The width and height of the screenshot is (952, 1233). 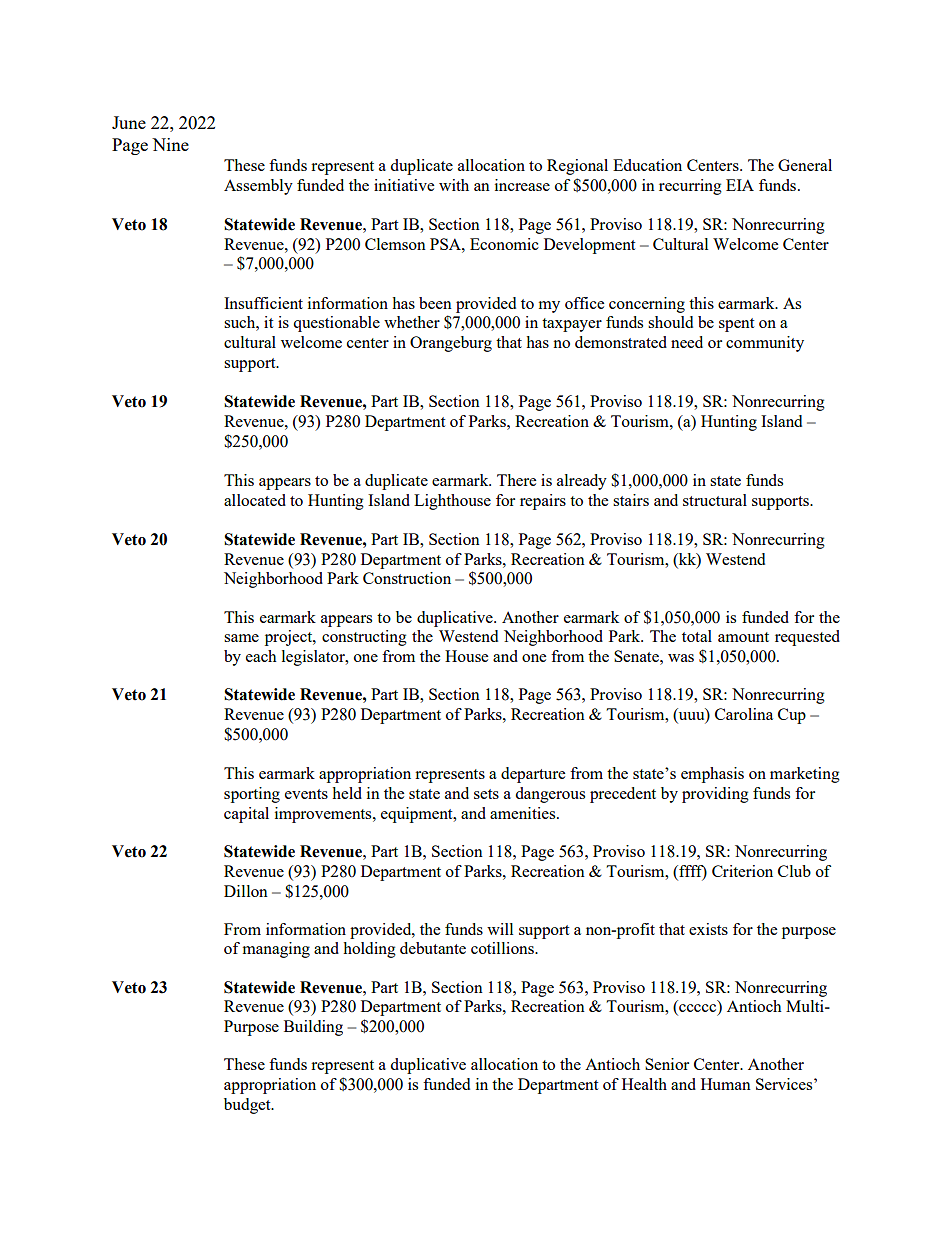 I want to click on EIA, so click(x=740, y=185).
